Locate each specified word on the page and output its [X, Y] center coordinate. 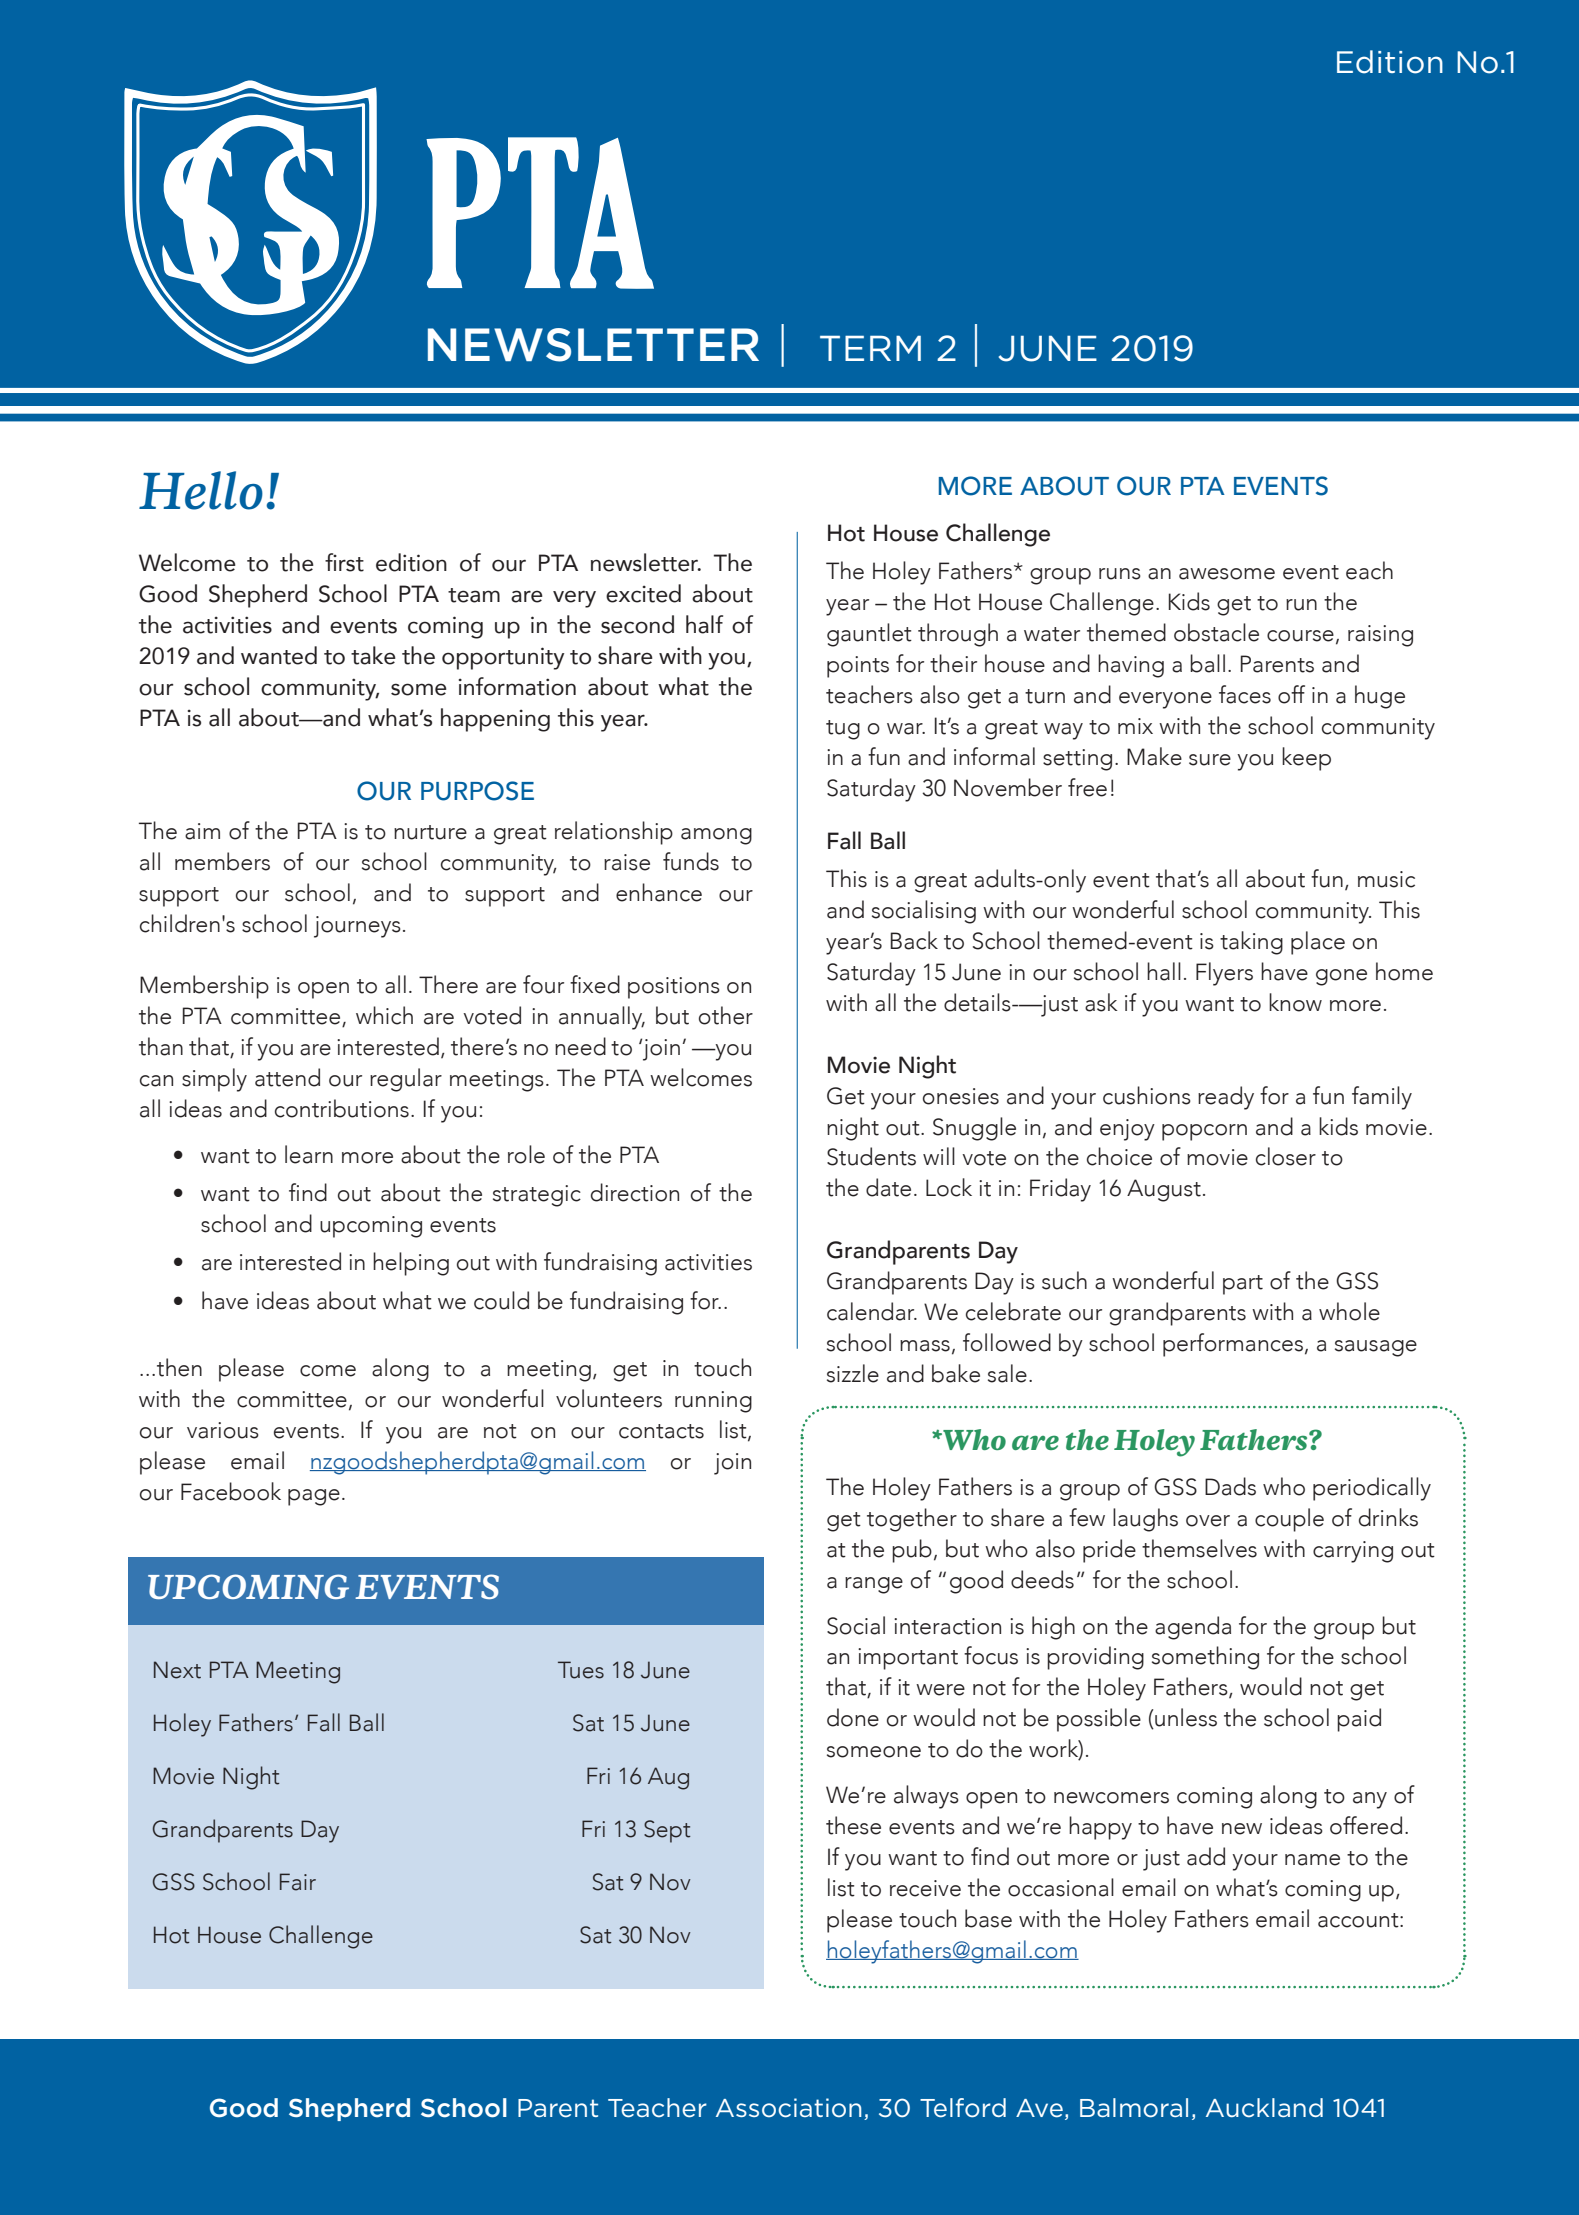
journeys [357, 927]
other [726, 1015]
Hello [201, 490]
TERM [870, 348]
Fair [298, 1882]
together [912, 1520]
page [314, 1497]
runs [1120, 574]
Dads [1230, 1486]
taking [1251, 943]
